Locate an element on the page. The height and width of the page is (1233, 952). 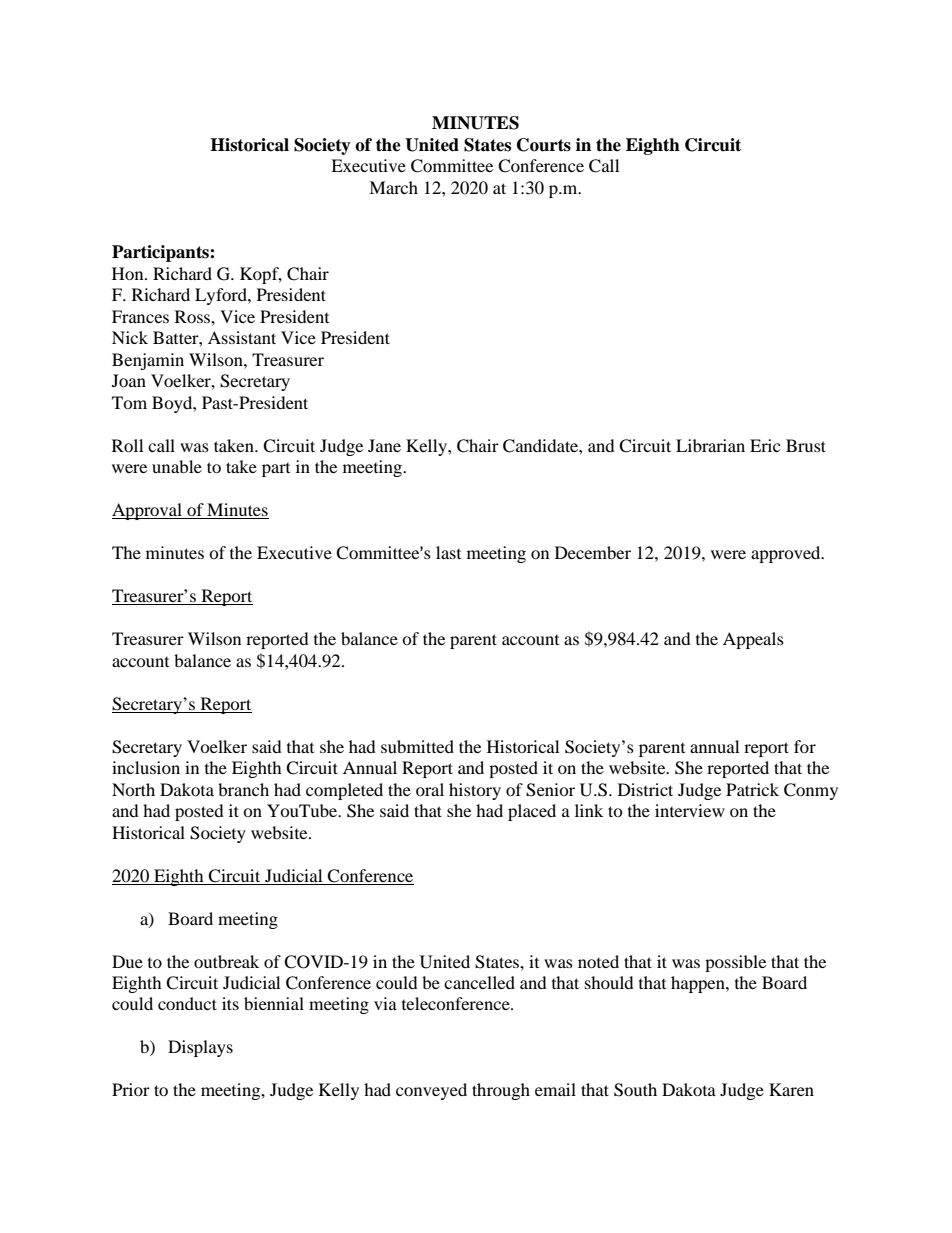
Karen is located at coordinates (791, 1089).
